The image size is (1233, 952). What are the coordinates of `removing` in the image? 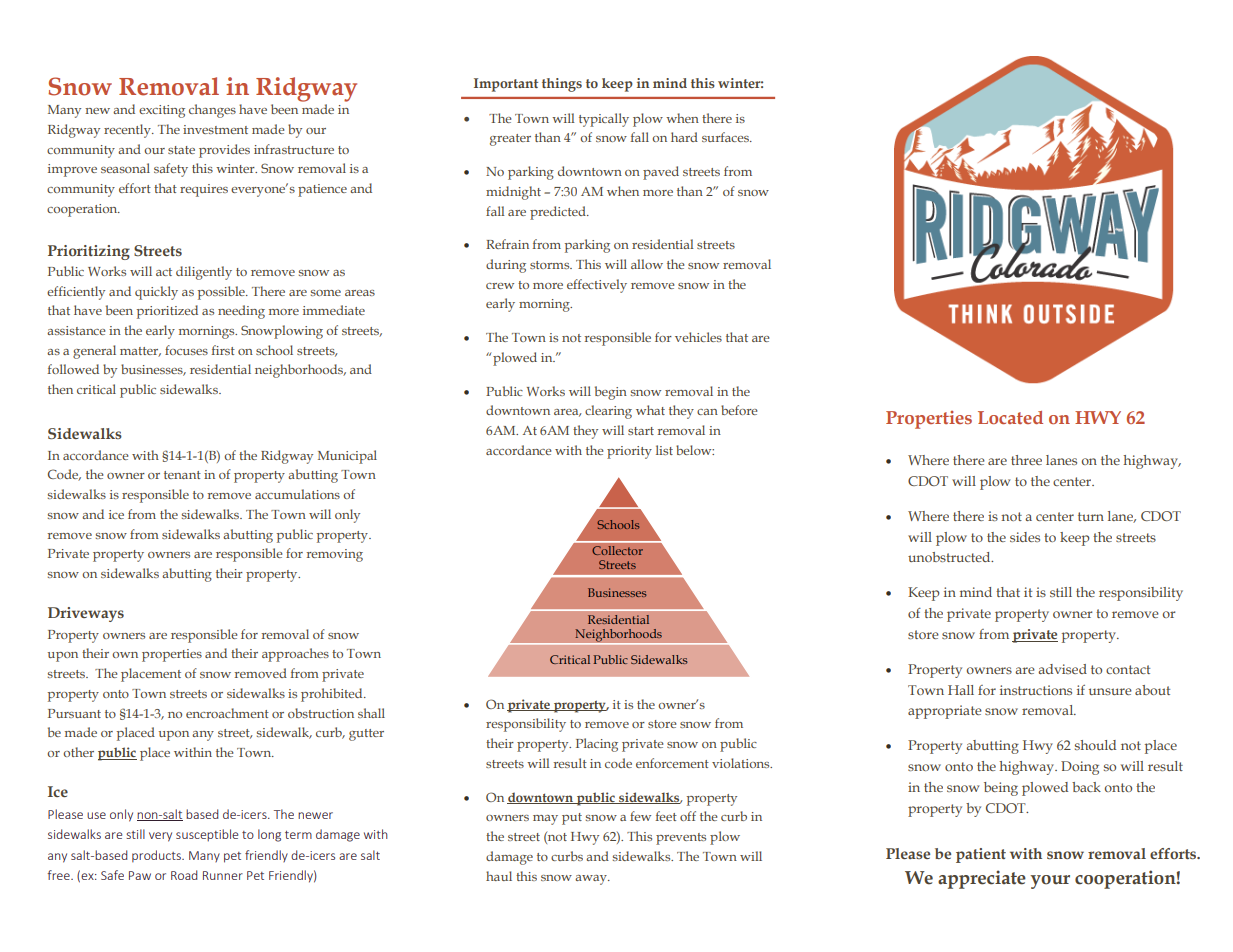 It's located at (335, 555).
